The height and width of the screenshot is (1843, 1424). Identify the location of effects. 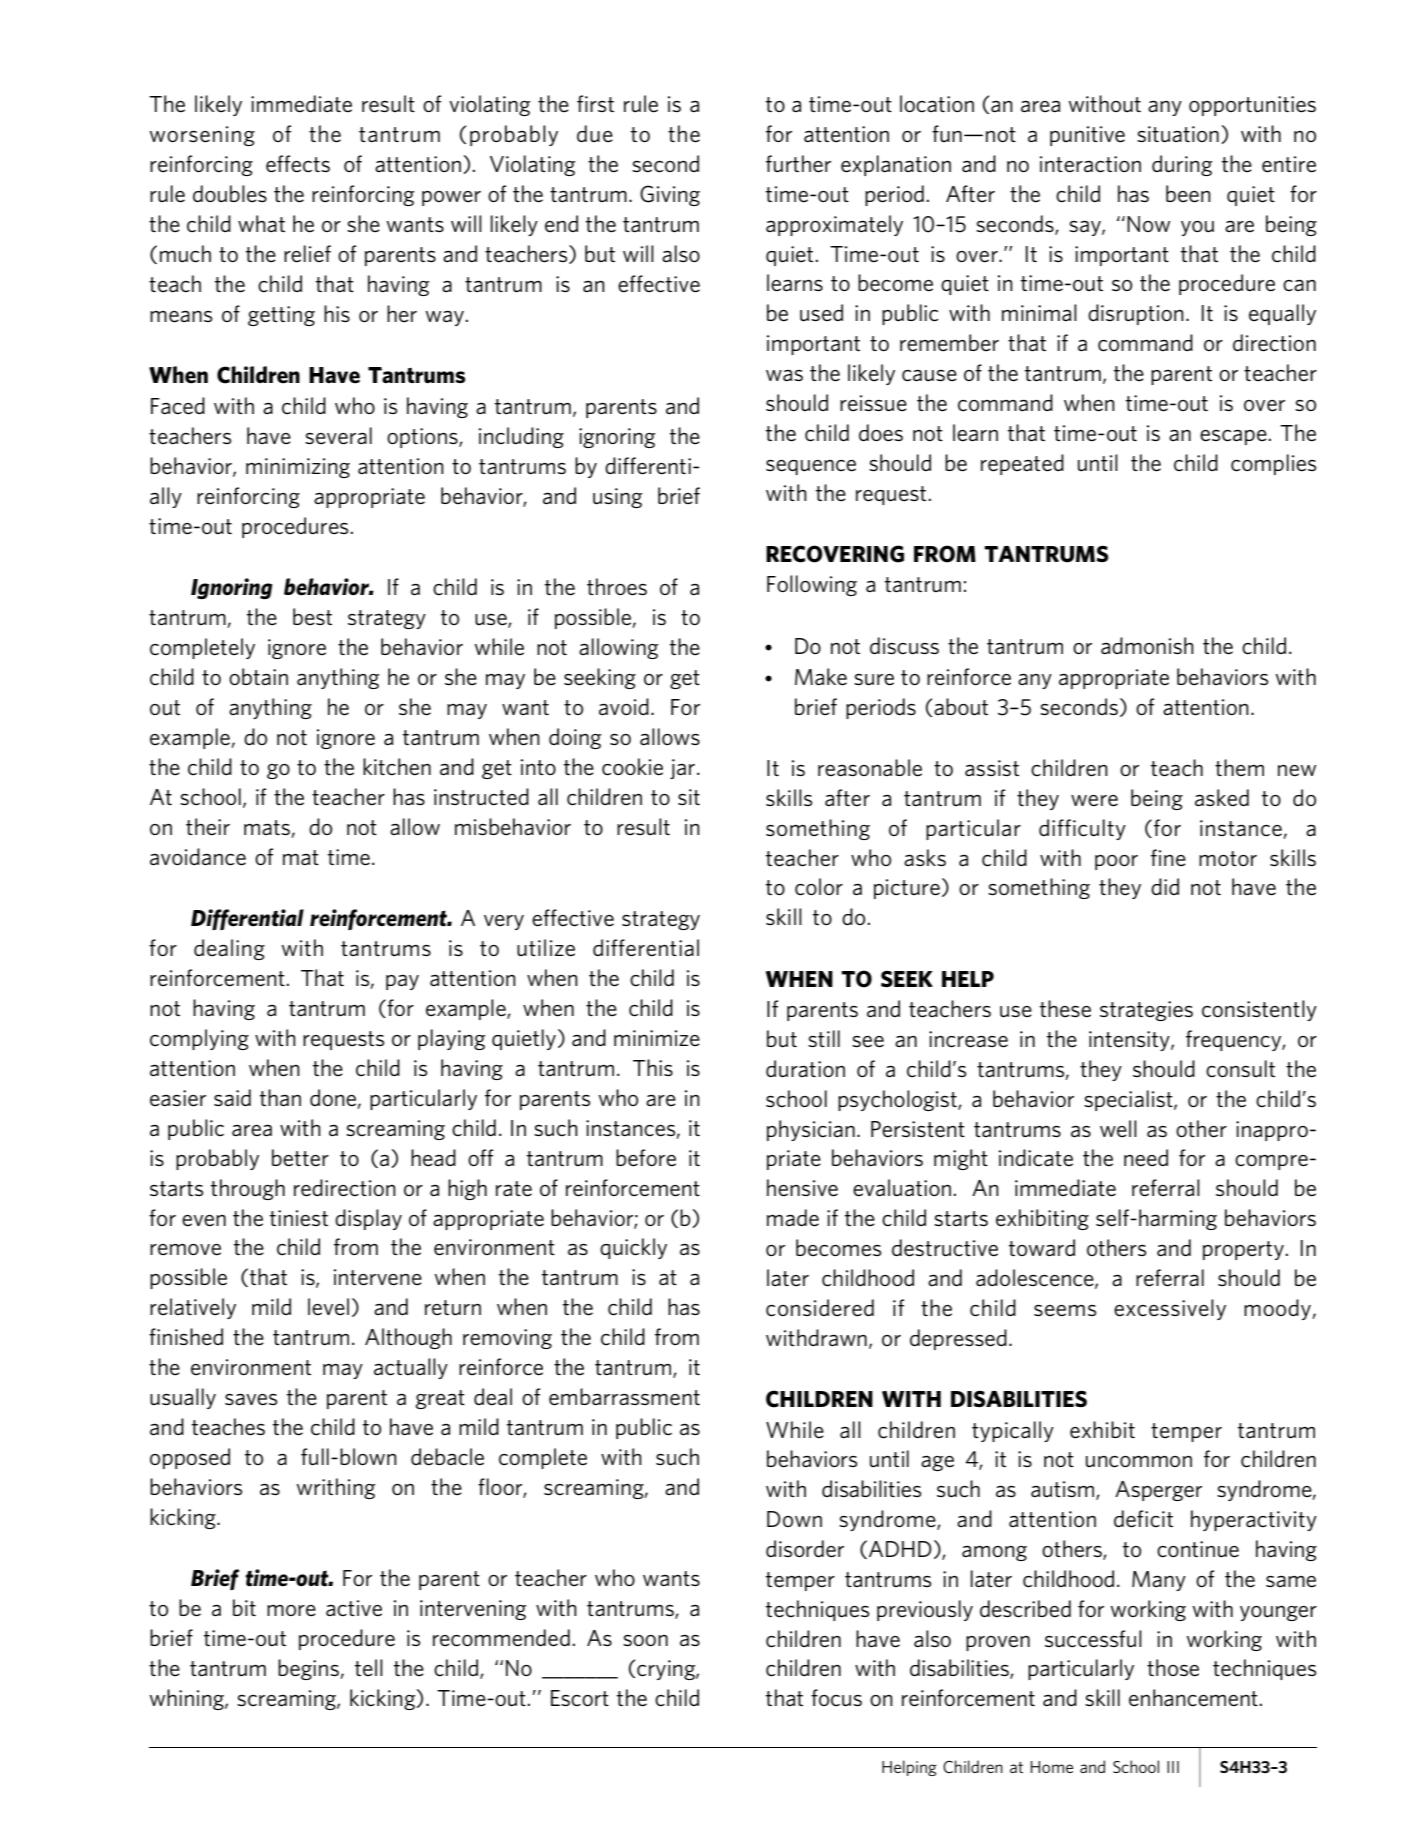
(298, 164).
